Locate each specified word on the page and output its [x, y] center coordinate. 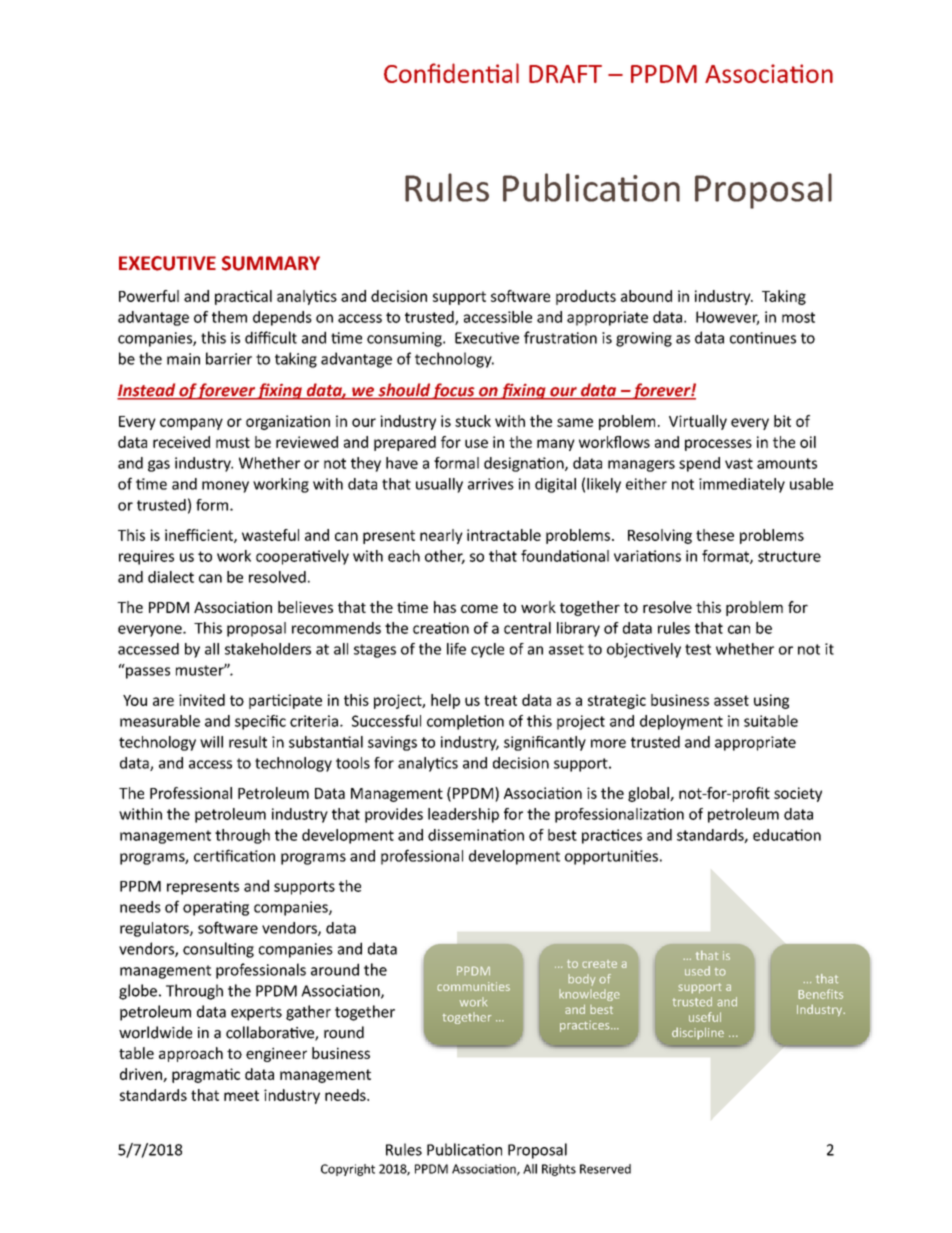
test [698, 649]
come [479, 608]
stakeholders [268, 649]
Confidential [451, 73]
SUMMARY [271, 263]
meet [241, 1095]
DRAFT [565, 74]
